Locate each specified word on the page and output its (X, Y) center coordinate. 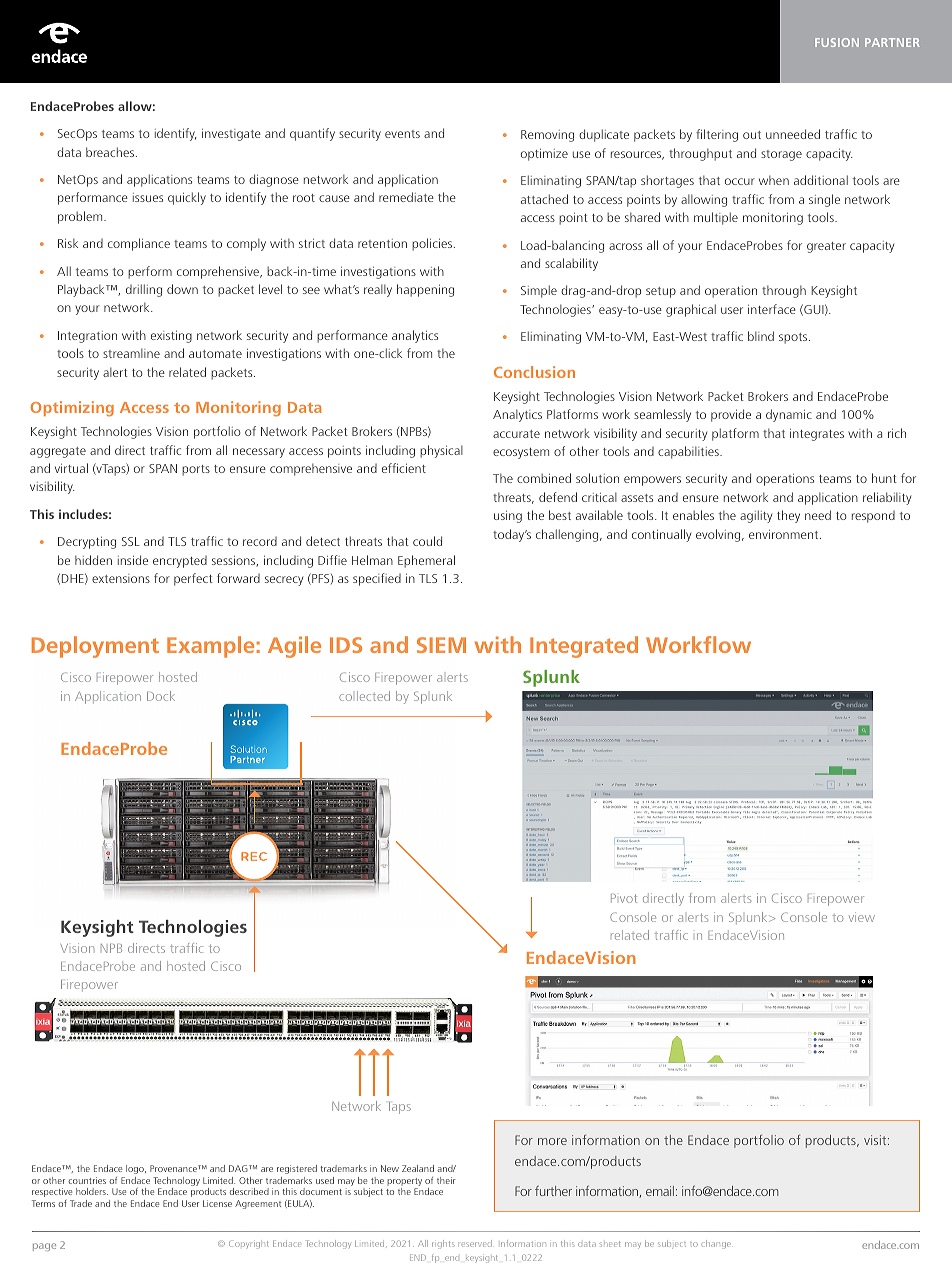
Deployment (95, 647)
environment (785, 534)
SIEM (441, 645)
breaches (111, 152)
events (402, 134)
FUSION (837, 42)
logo (136, 1169)
